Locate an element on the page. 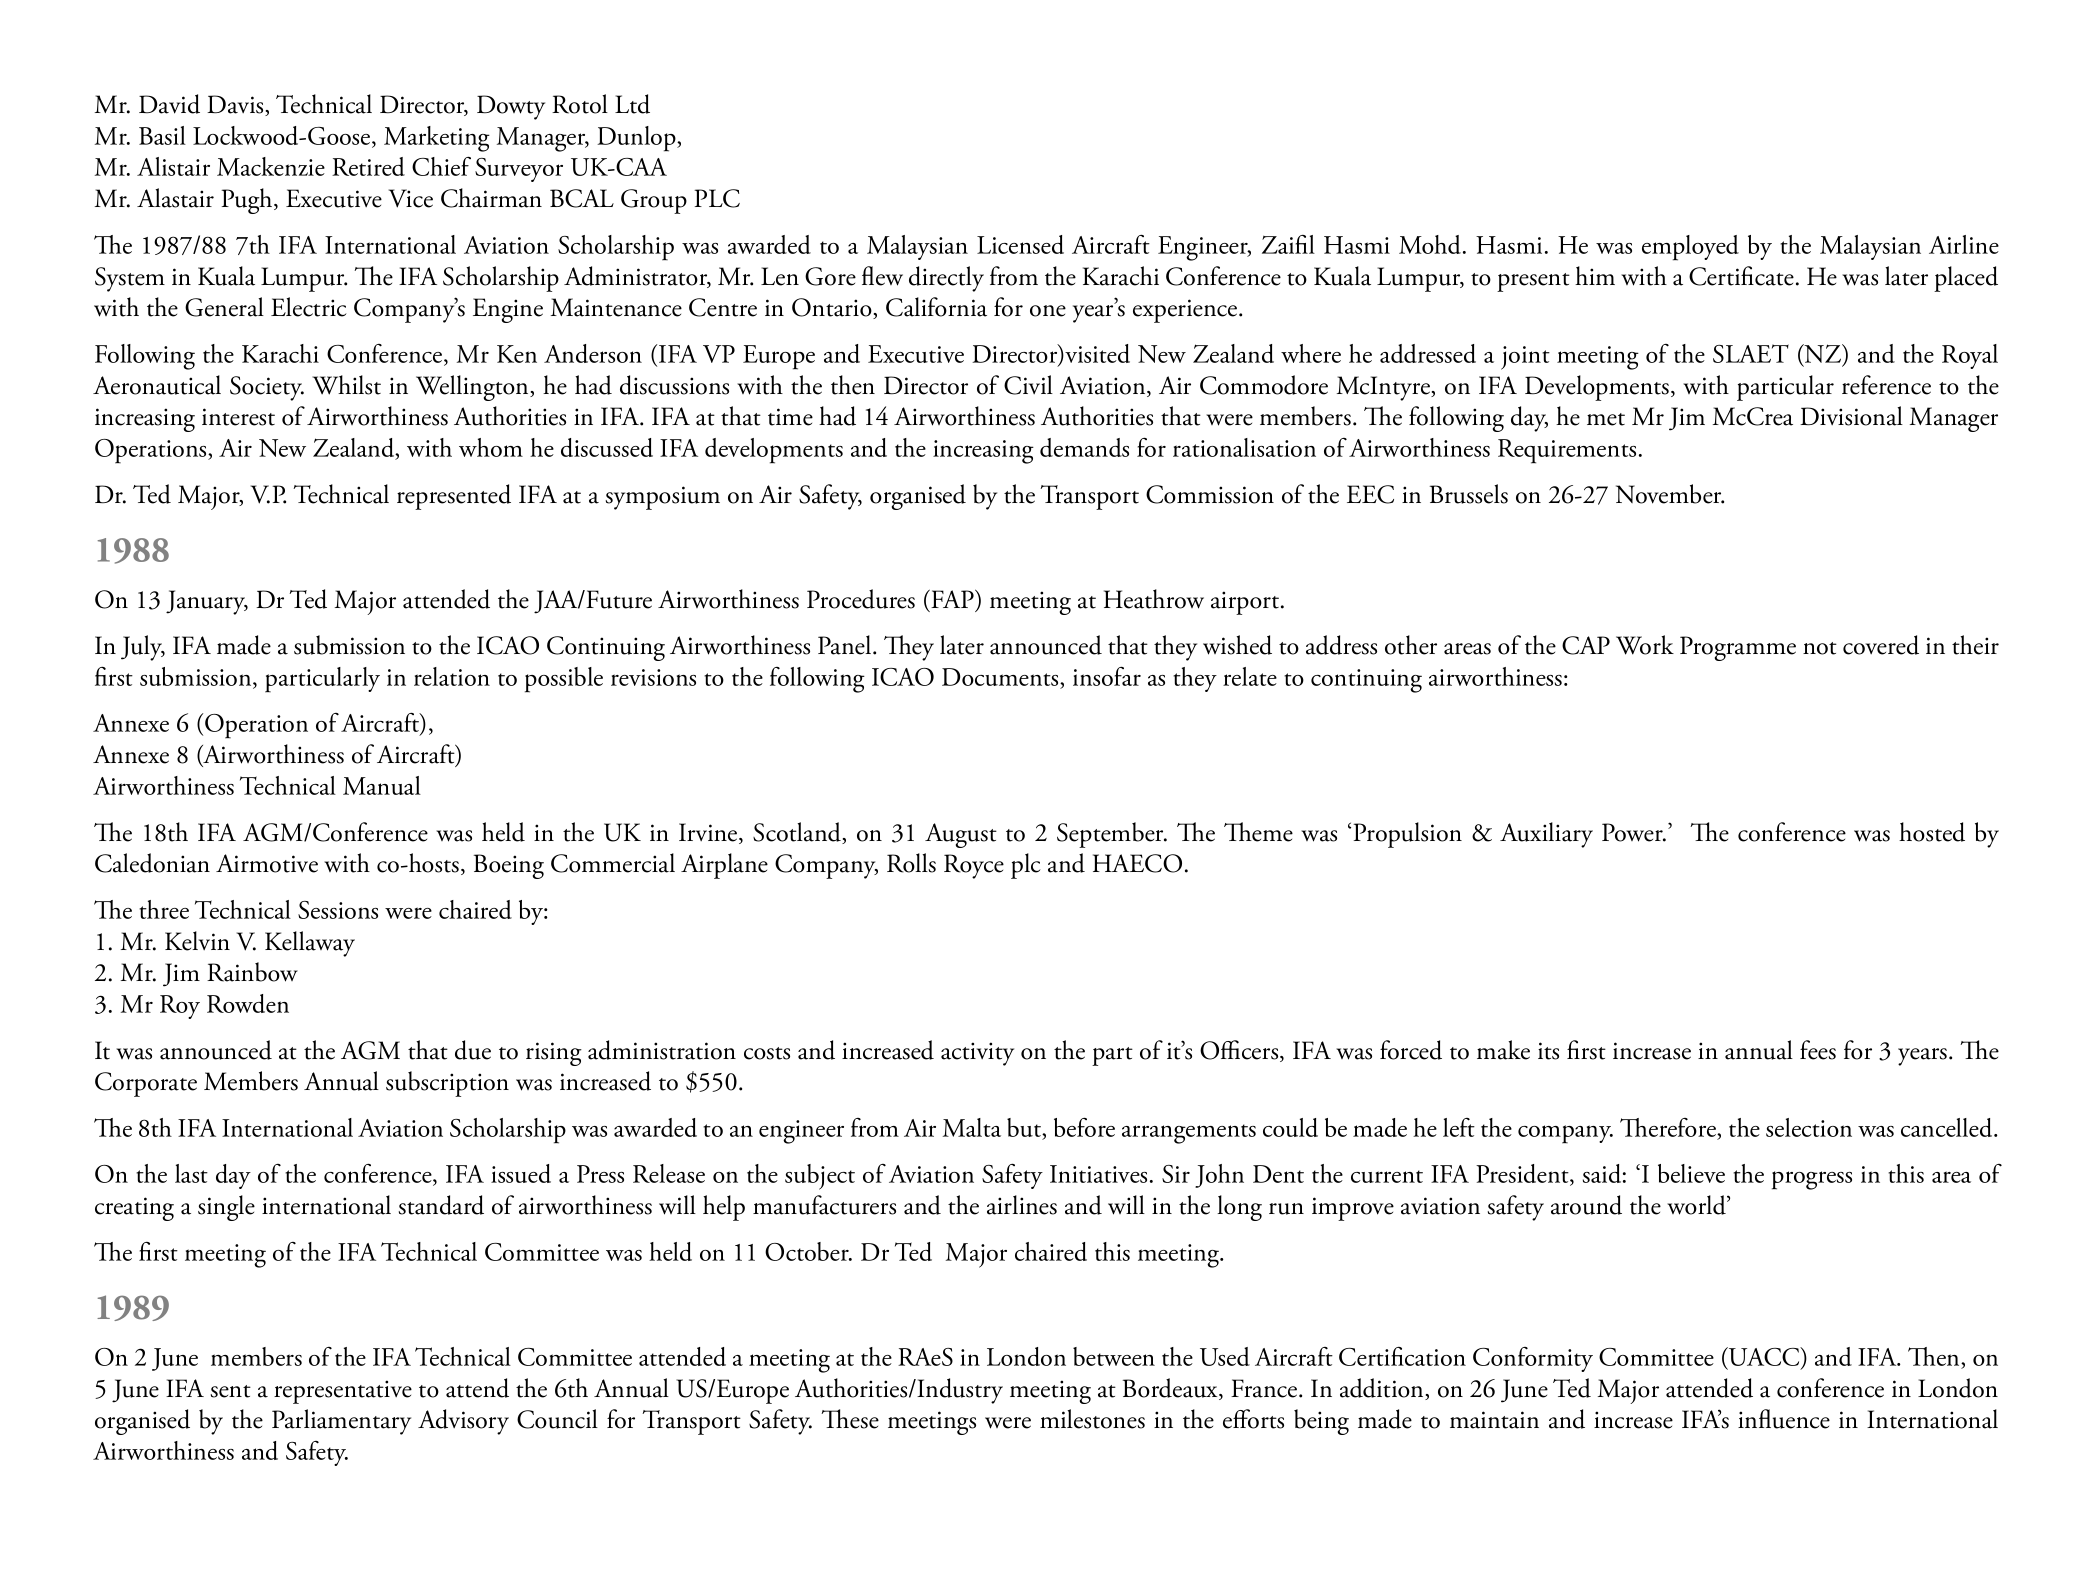 This image has width=2093, height=1570. FAP is located at coordinates (952, 598).
